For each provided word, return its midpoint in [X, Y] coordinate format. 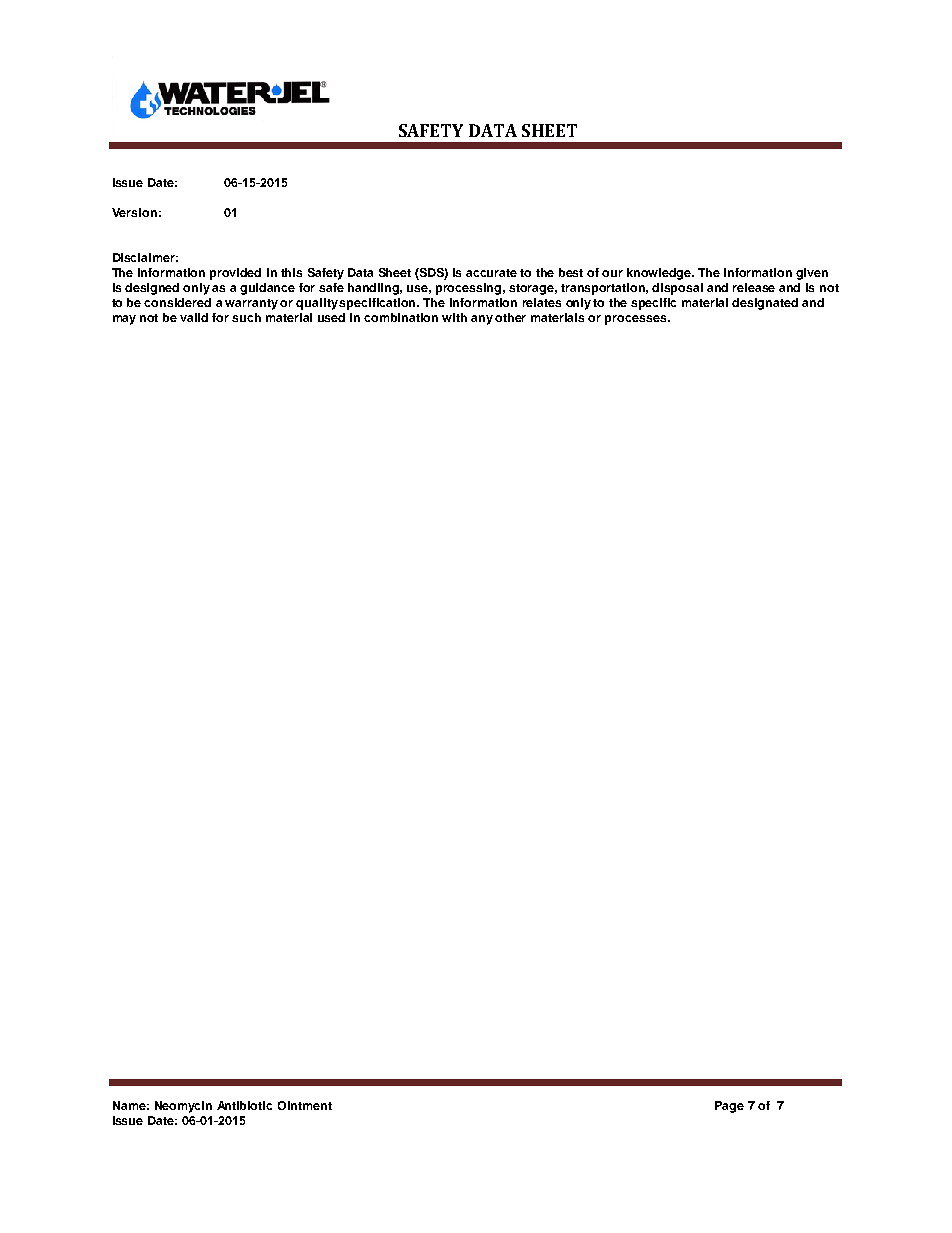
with [454, 317]
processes [637, 320]
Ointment [305, 1105]
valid [194, 317]
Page [729, 1107]
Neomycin [183, 1107]
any [482, 320]
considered [177, 302]
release [754, 287]
